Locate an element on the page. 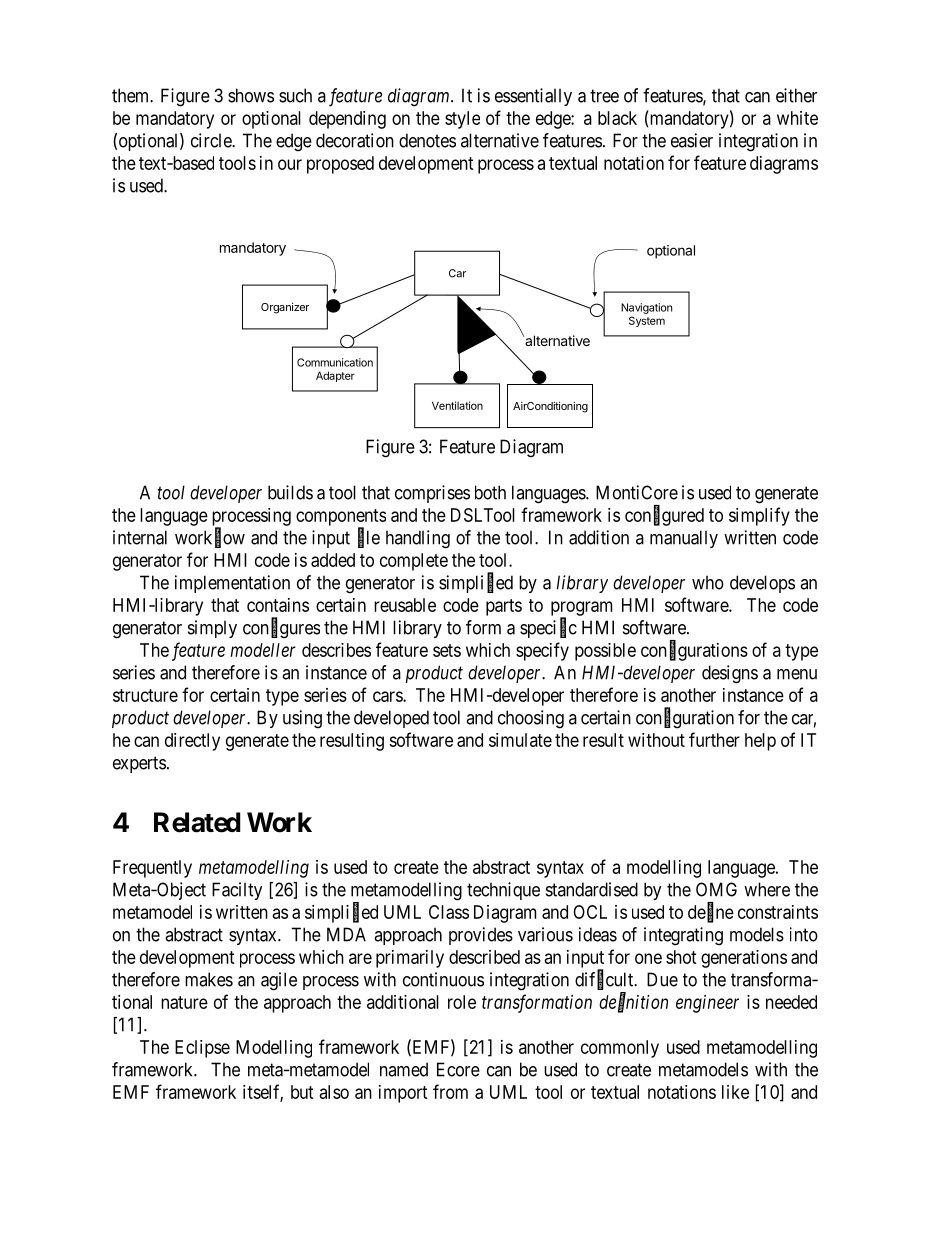 Image resolution: width=952 pixels, height=1233 pixels. implementation is located at coordinates (232, 584).
